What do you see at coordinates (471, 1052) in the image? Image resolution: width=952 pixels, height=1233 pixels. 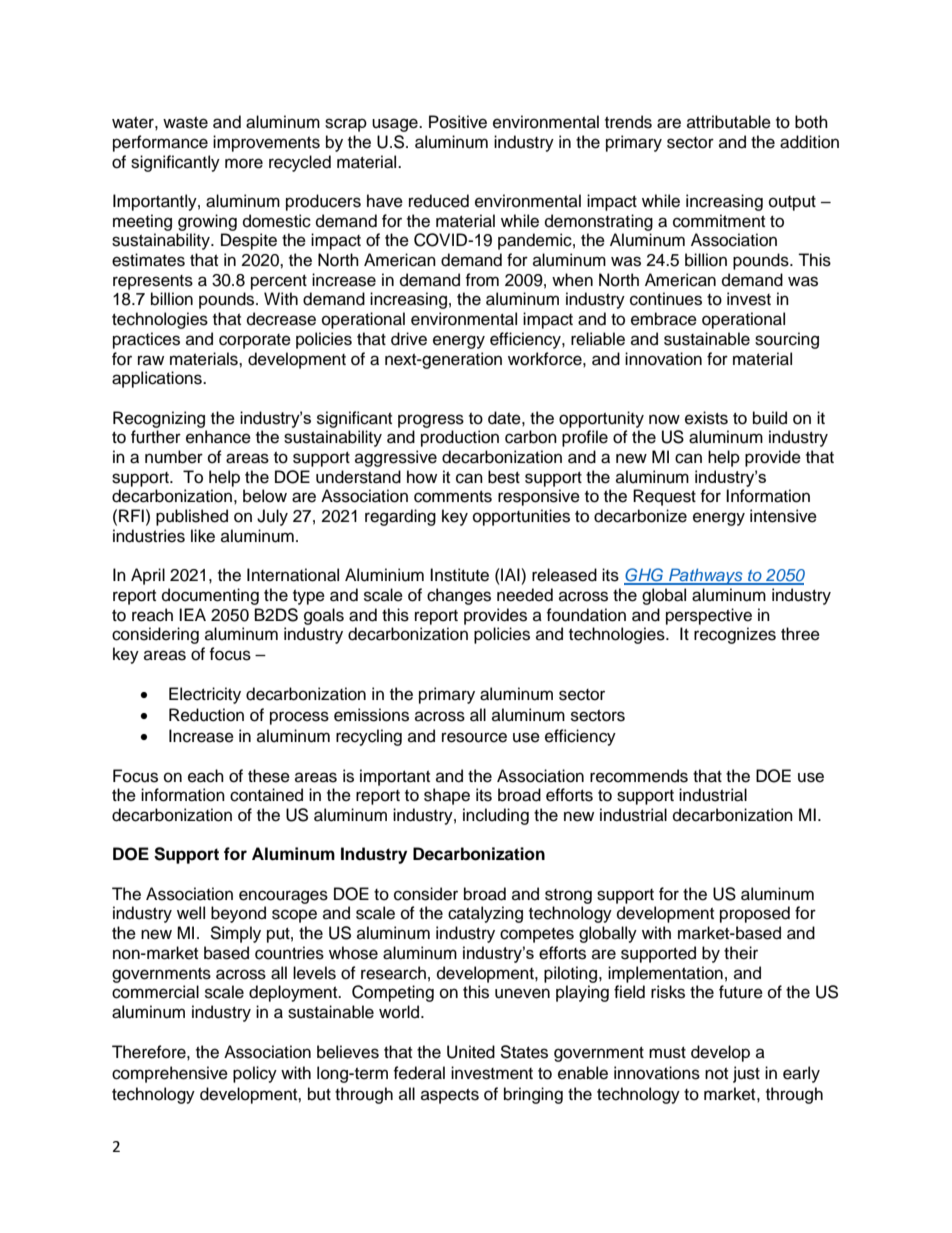 I see `United` at bounding box center [471, 1052].
